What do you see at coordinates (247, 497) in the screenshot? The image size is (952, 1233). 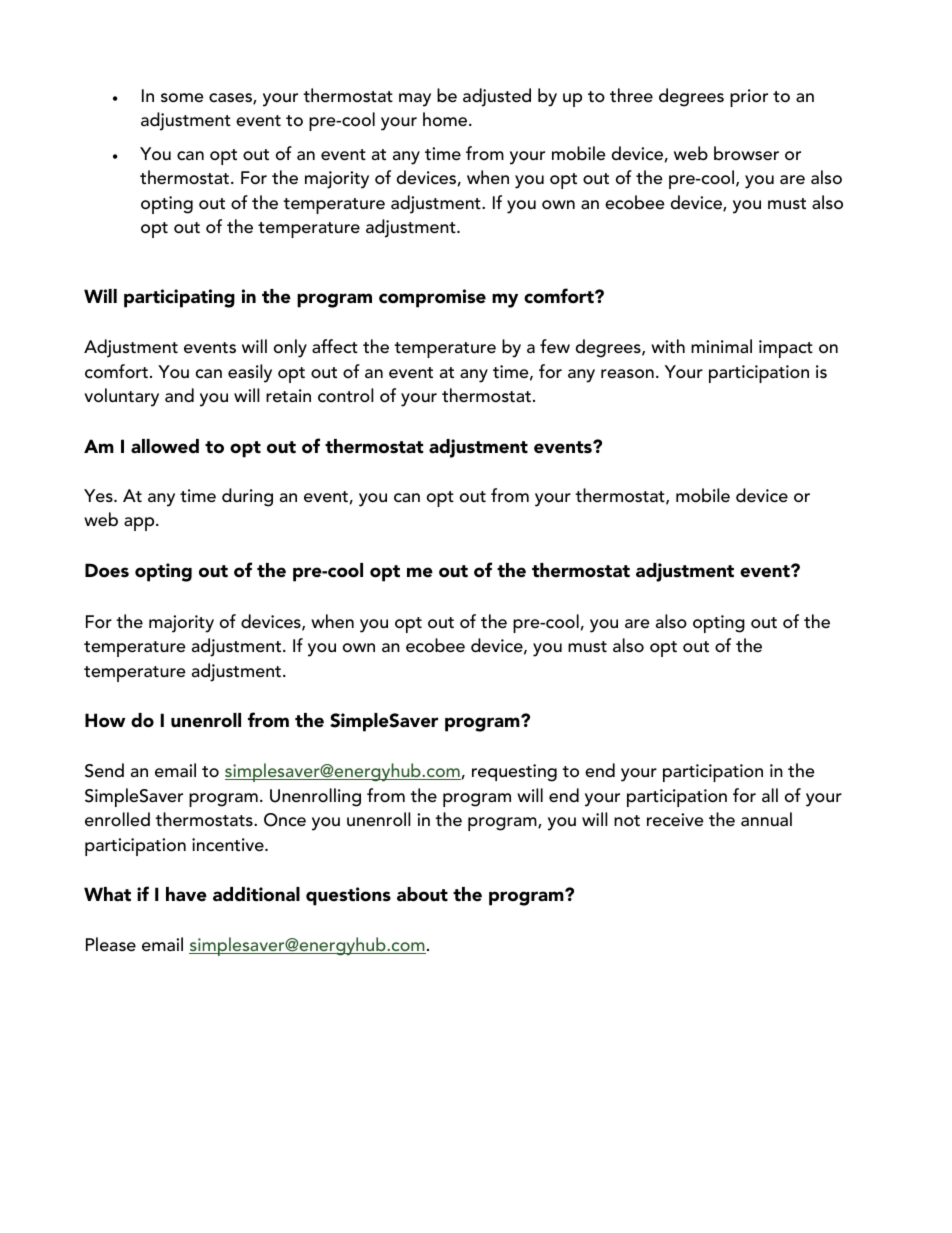 I see `during` at bounding box center [247, 497].
